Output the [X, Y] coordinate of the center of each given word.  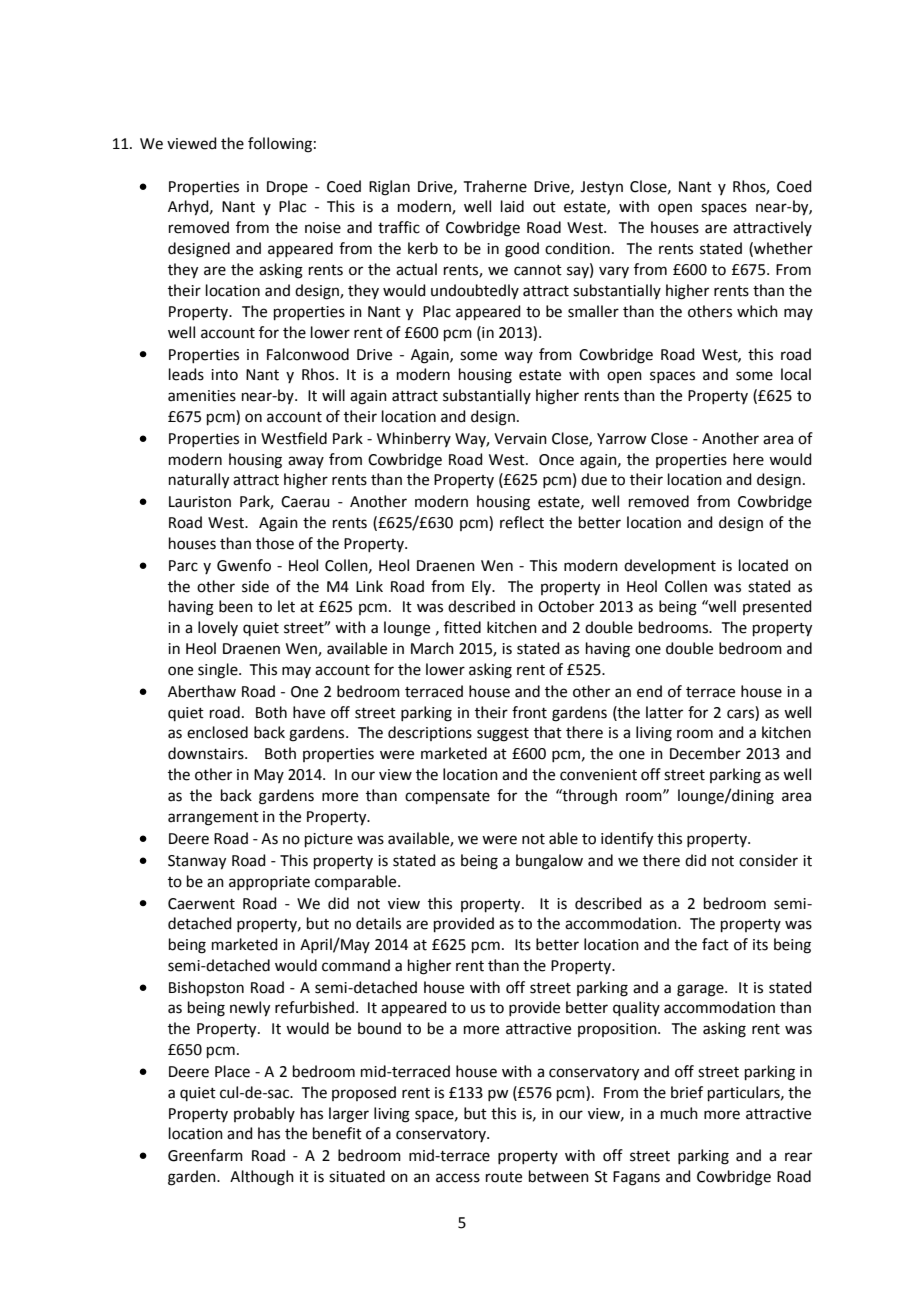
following [280, 145]
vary [614, 272]
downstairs [207, 753]
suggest [503, 735]
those [275, 543]
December [705, 753]
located [763, 565]
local [796, 374]
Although [262, 1178]
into [224, 375]
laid [512, 206]
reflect [522, 522]
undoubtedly [475, 291]
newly [250, 1009]
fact [715, 944]
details [378, 923]
